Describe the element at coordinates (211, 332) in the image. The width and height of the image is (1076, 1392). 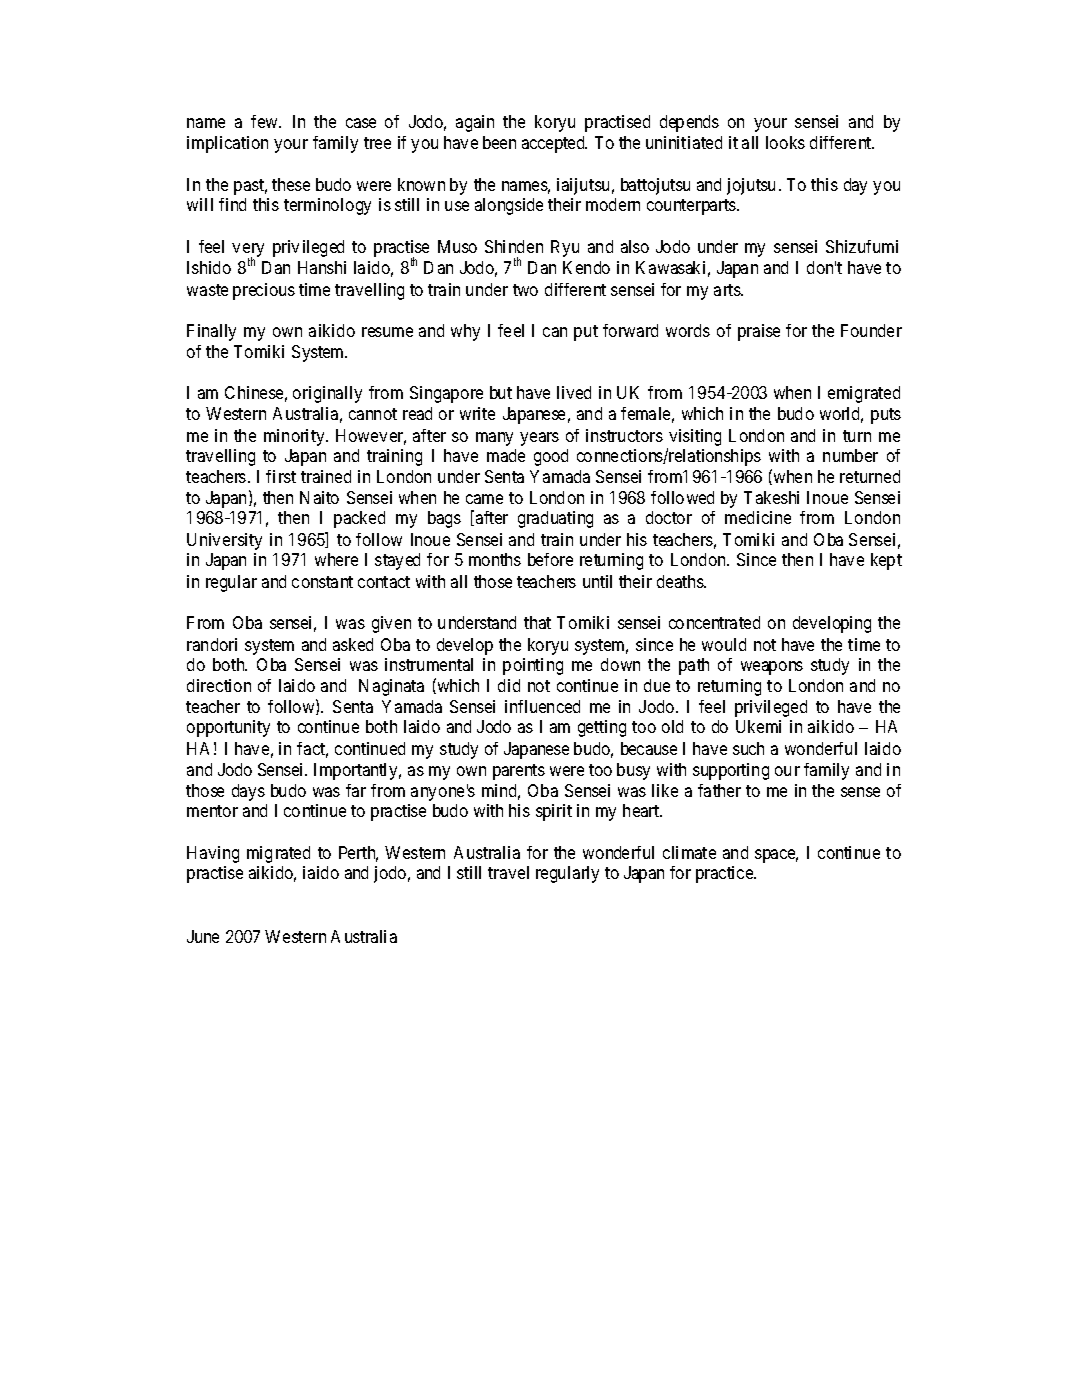
I see `Finally` at that location.
